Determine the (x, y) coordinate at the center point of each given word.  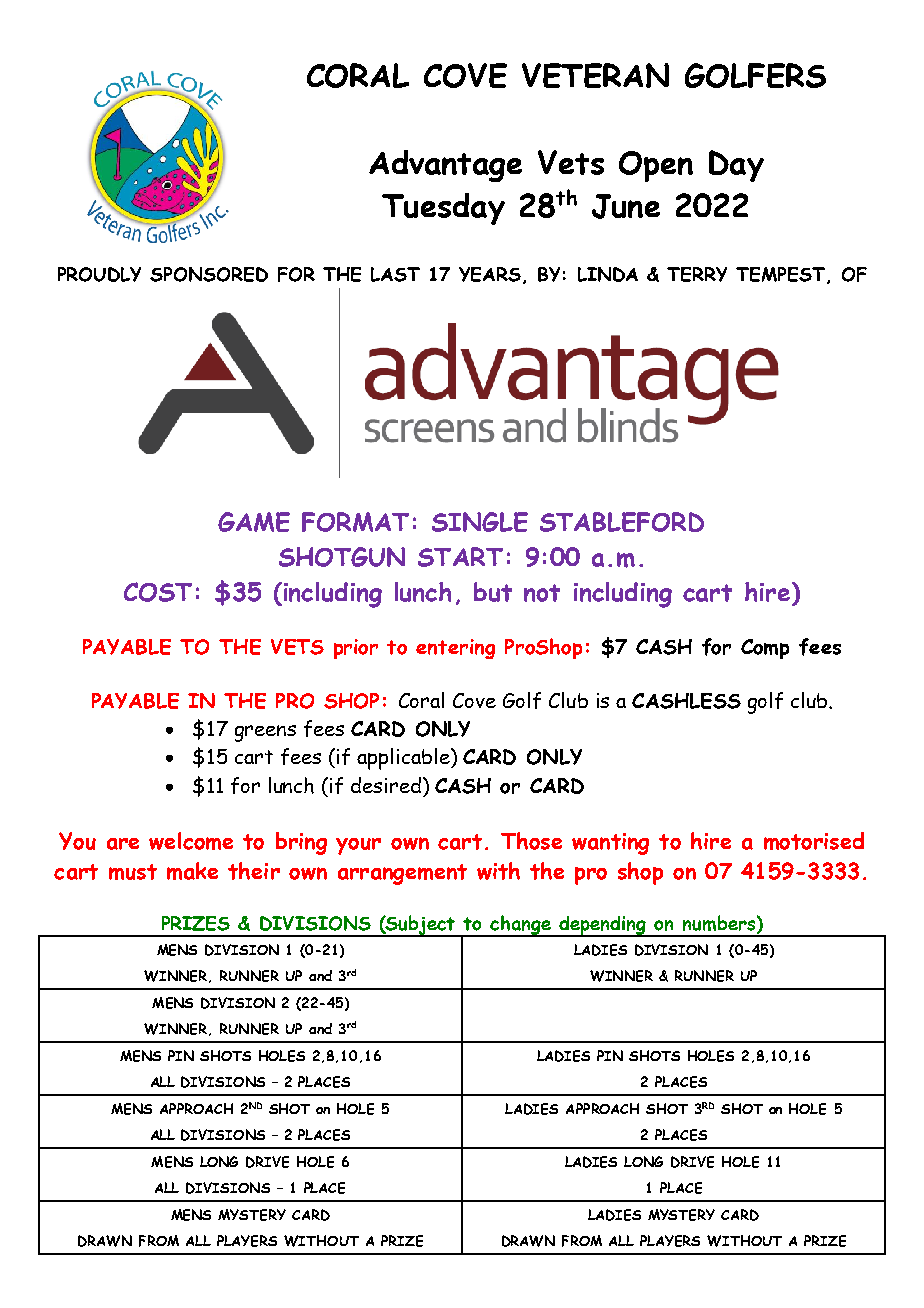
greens (265, 733)
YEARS (490, 274)
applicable (404, 759)
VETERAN (595, 75)
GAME (254, 522)
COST (158, 592)
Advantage (445, 166)
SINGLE (480, 522)
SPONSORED (209, 274)
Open (656, 166)
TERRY (697, 274)
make (192, 871)
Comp (765, 649)
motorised (814, 841)
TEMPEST (780, 274)
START (460, 557)
